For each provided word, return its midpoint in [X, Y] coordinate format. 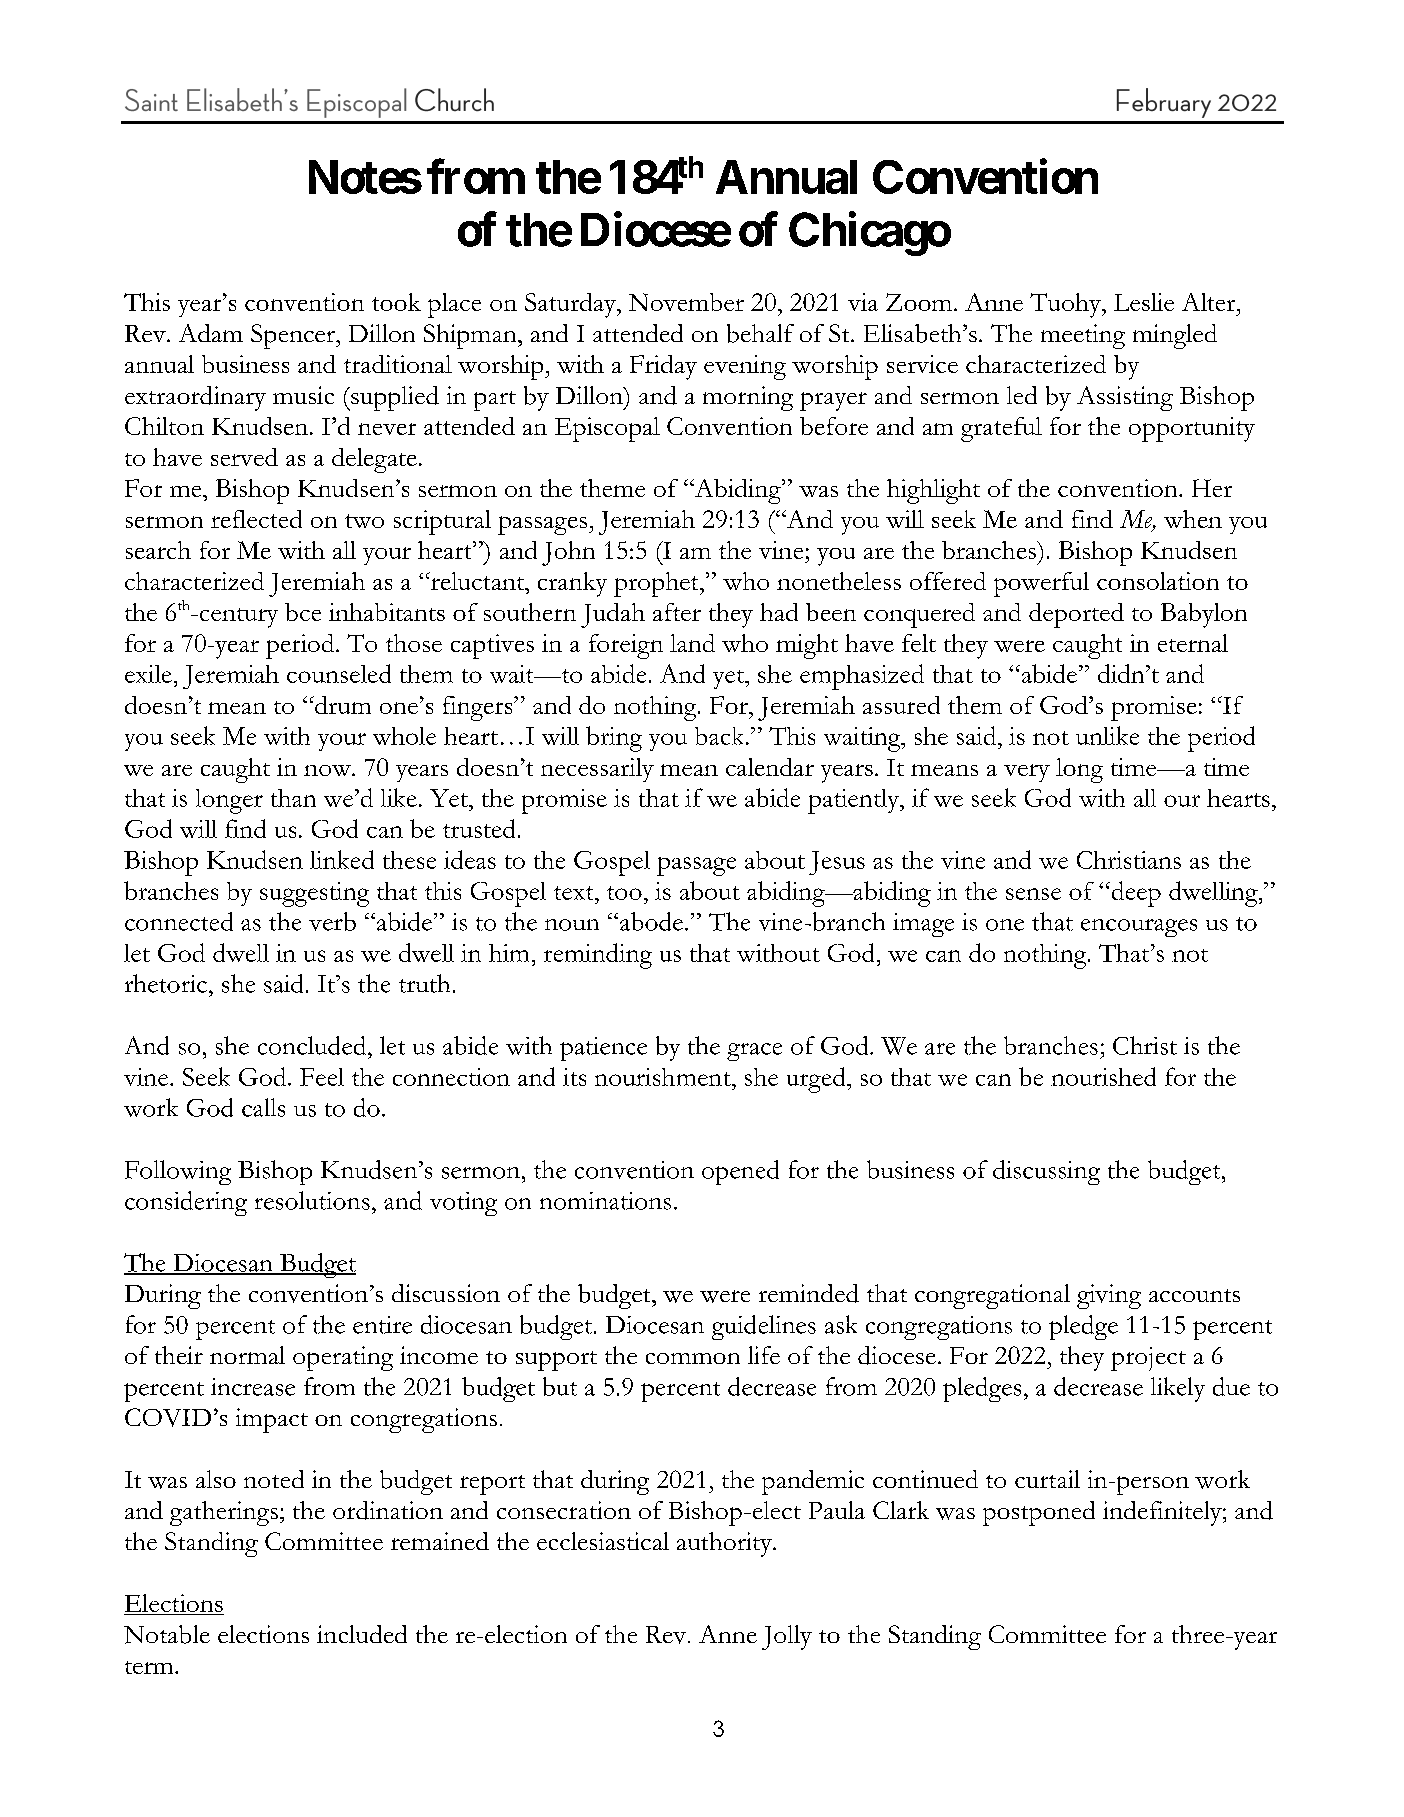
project [1148, 1359]
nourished [1103, 1076]
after [677, 612]
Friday [663, 367]
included [362, 1634]
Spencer [294, 336]
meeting [1083, 336]
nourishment [664, 1077]
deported [1076, 615]
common [693, 1358]
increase [253, 1387]
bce [303, 612]
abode [651, 921]
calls [263, 1107]
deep [1135, 894]
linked [342, 859]
